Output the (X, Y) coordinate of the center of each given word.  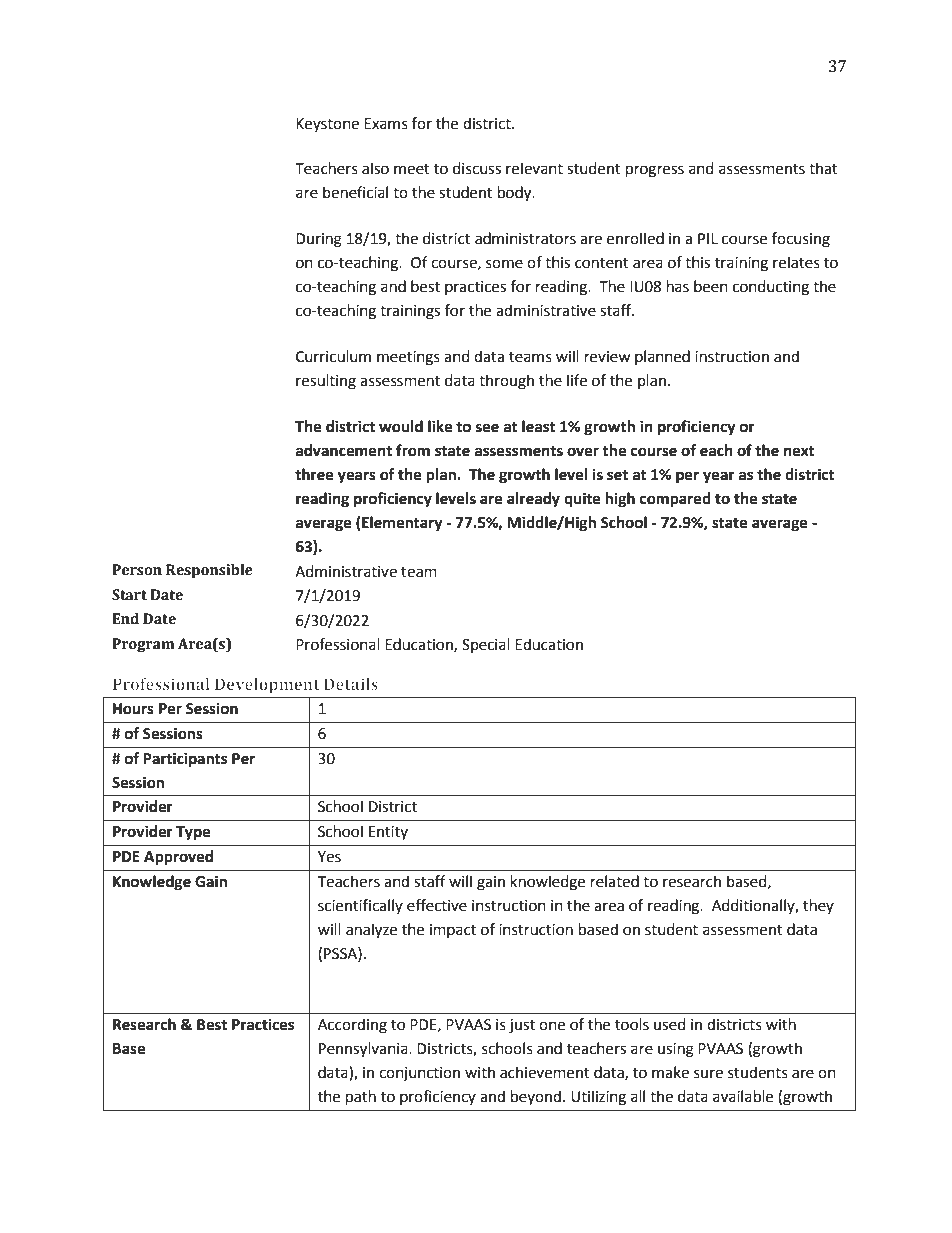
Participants (185, 760)
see (487, 428)
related (615, 881)
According (352, 1026)
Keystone (327, 125)
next (799, 451)
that (823, 168)
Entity (388, 833)
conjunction (419, 1074)
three (314, 474)
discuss (477, 168)
